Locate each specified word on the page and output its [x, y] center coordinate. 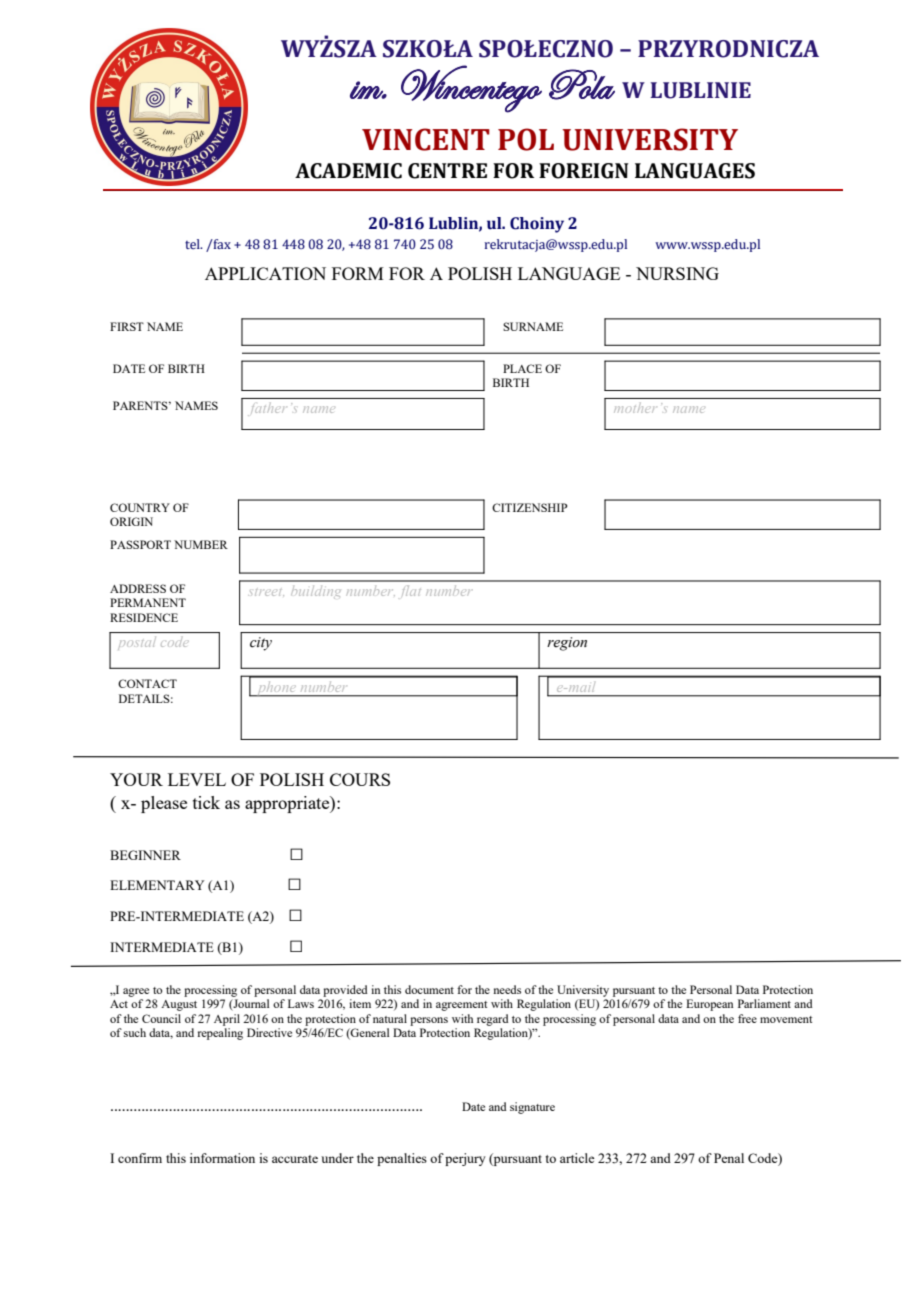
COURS [360, 779]
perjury [465, 1159]
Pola [582, 84]
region [567, 644]
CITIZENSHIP [529, 507]
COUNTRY [140, 507]
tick [206, 802]
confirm [140, 1158]
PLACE [522, 368]
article [577, 1158]
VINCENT [426, 139]
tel [193, 244]
